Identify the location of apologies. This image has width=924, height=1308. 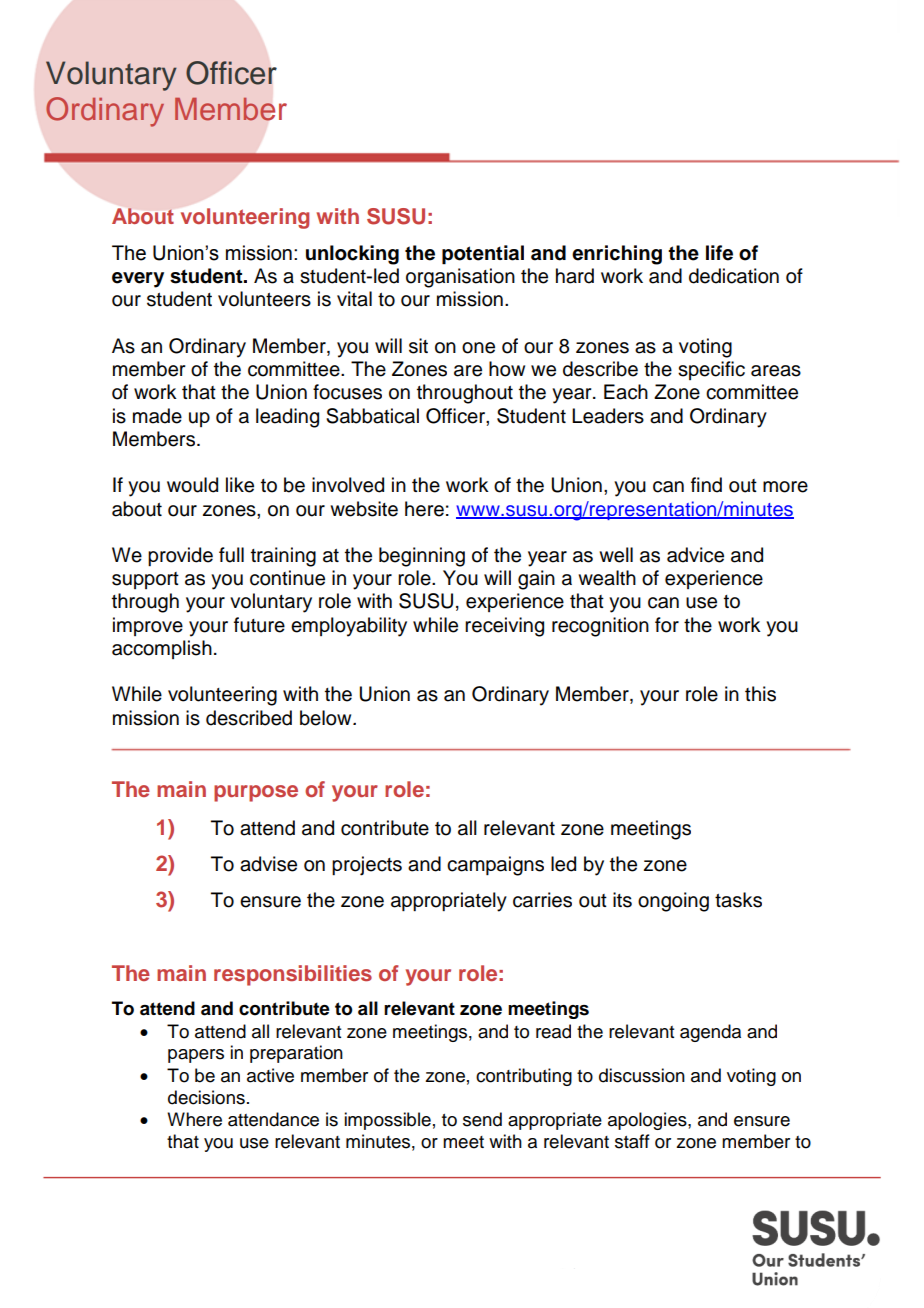
(648, 1121).
